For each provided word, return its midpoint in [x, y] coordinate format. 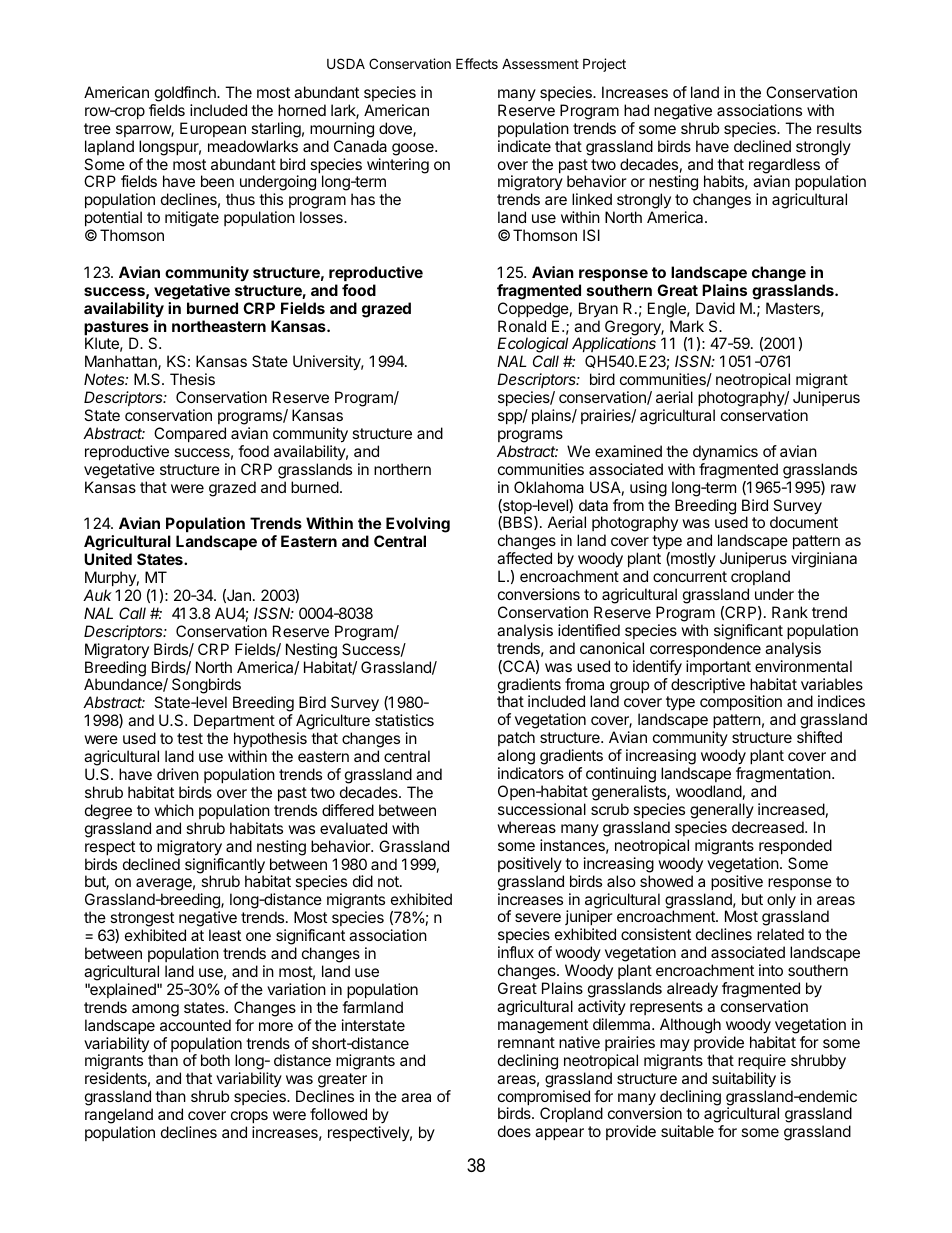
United [108, 559]
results [839, 128]
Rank [790, 612]
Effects [477, 63]
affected [524, 558]
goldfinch [186, 94]
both [215, 1060]
